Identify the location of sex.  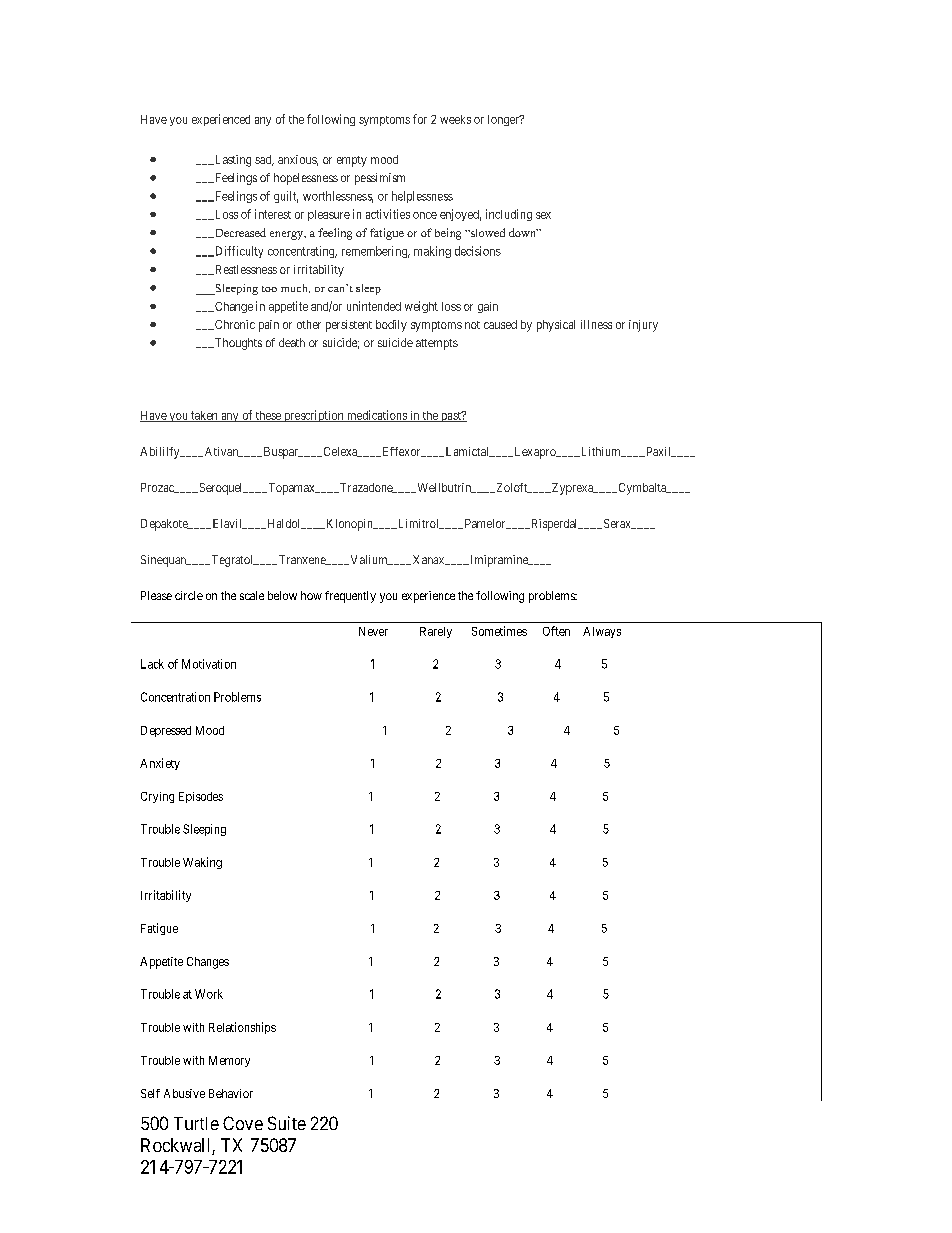
(543, 215).
